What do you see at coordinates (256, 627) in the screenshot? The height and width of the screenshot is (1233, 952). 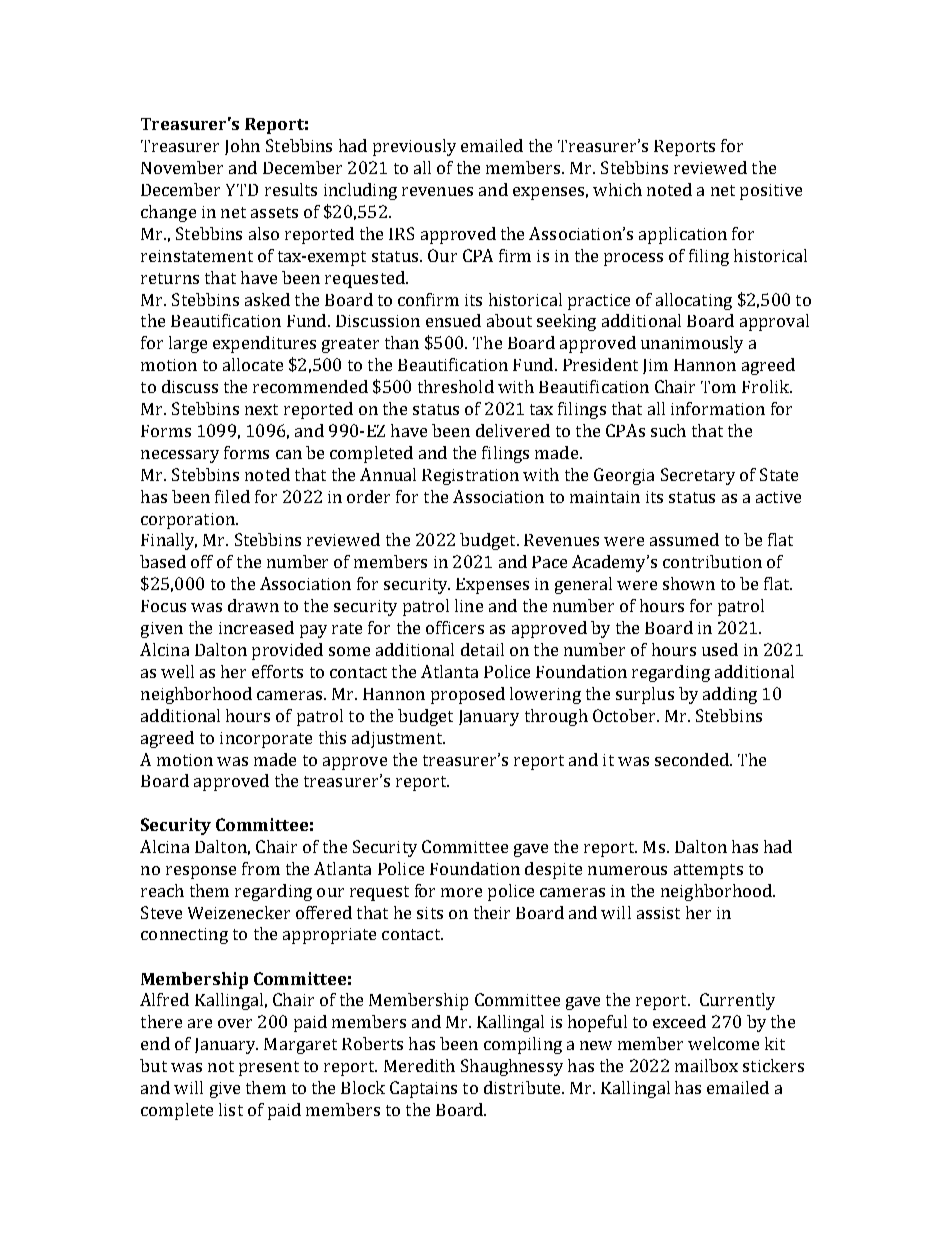 I see `increased` at bounding box center [256, 627].
